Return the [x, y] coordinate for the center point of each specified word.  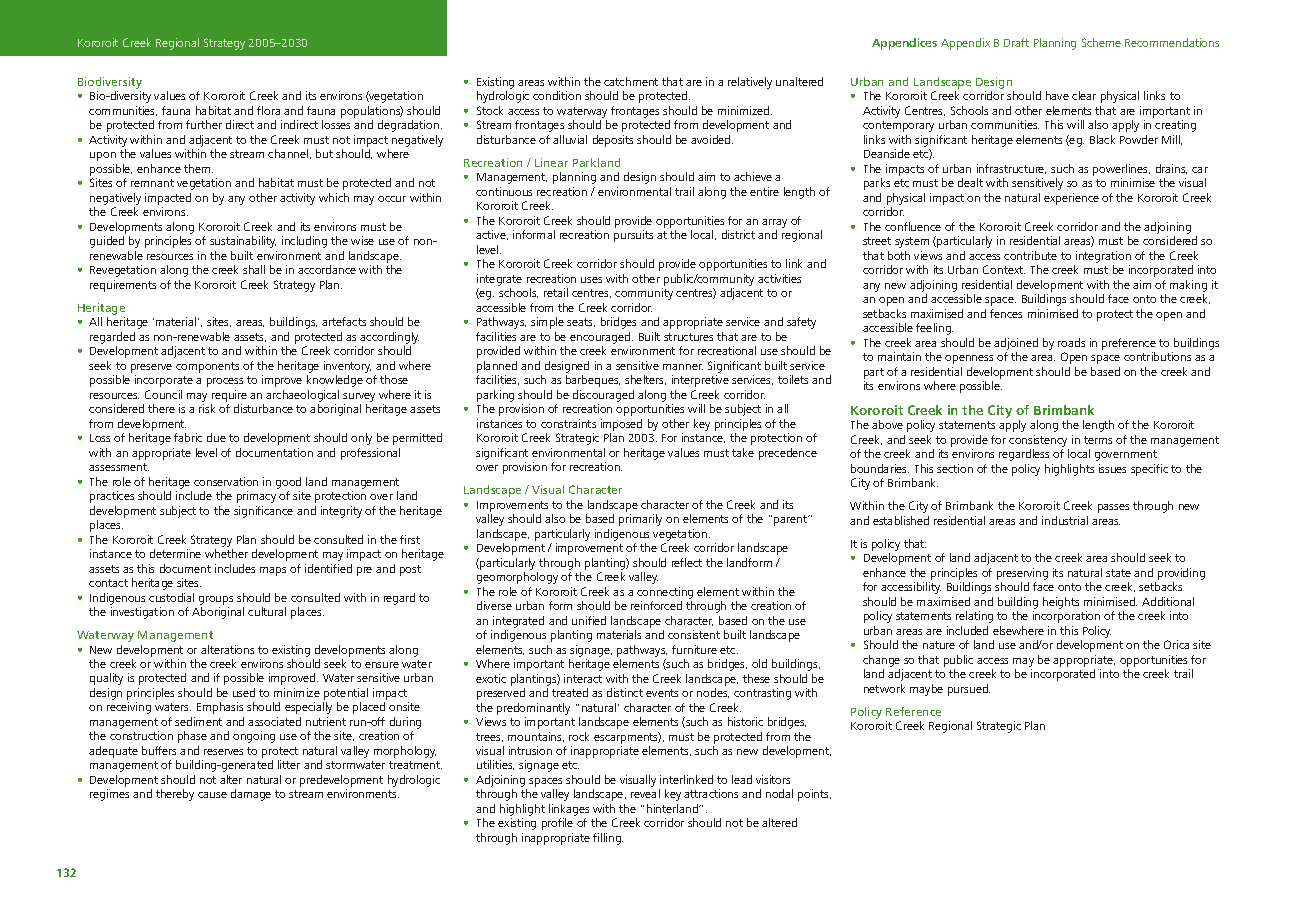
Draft [1016, 42]
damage [251, 795]
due [216, 437]
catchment [631, 81]
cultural [267, 611]
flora [268, 110]
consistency [1039, 442]
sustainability [243, 242]
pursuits [633, 236]
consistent [694, 634]
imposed [621, 425]
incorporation [1066, 617]
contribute [1030, 255]
